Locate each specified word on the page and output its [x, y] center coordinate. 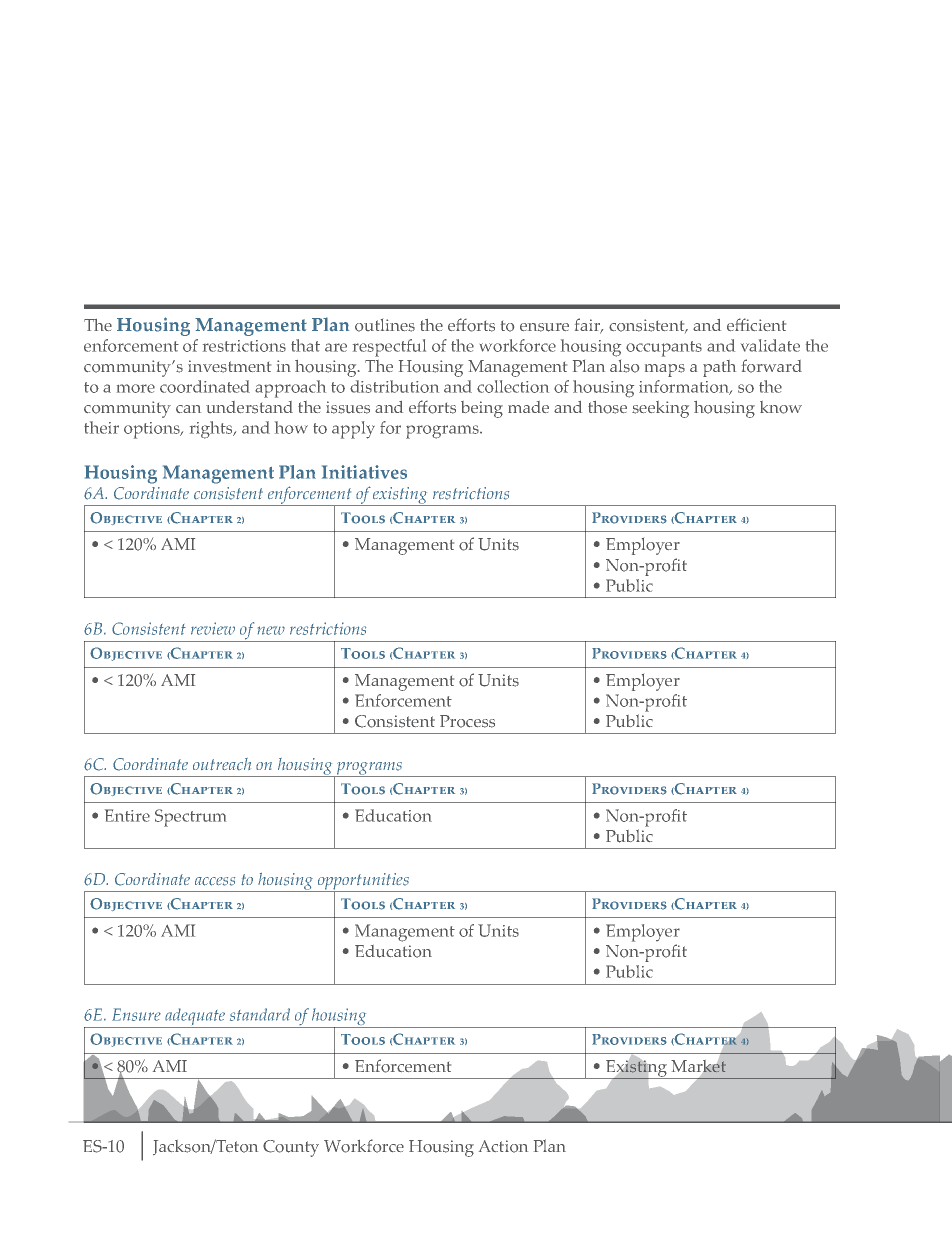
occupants [664, 349]
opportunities [363, 883]
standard [260, 1014]
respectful [389, 348]
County [291, 1148]
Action [503, 1146]
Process [467, 721]
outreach [222, 764]
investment [229, 366]
